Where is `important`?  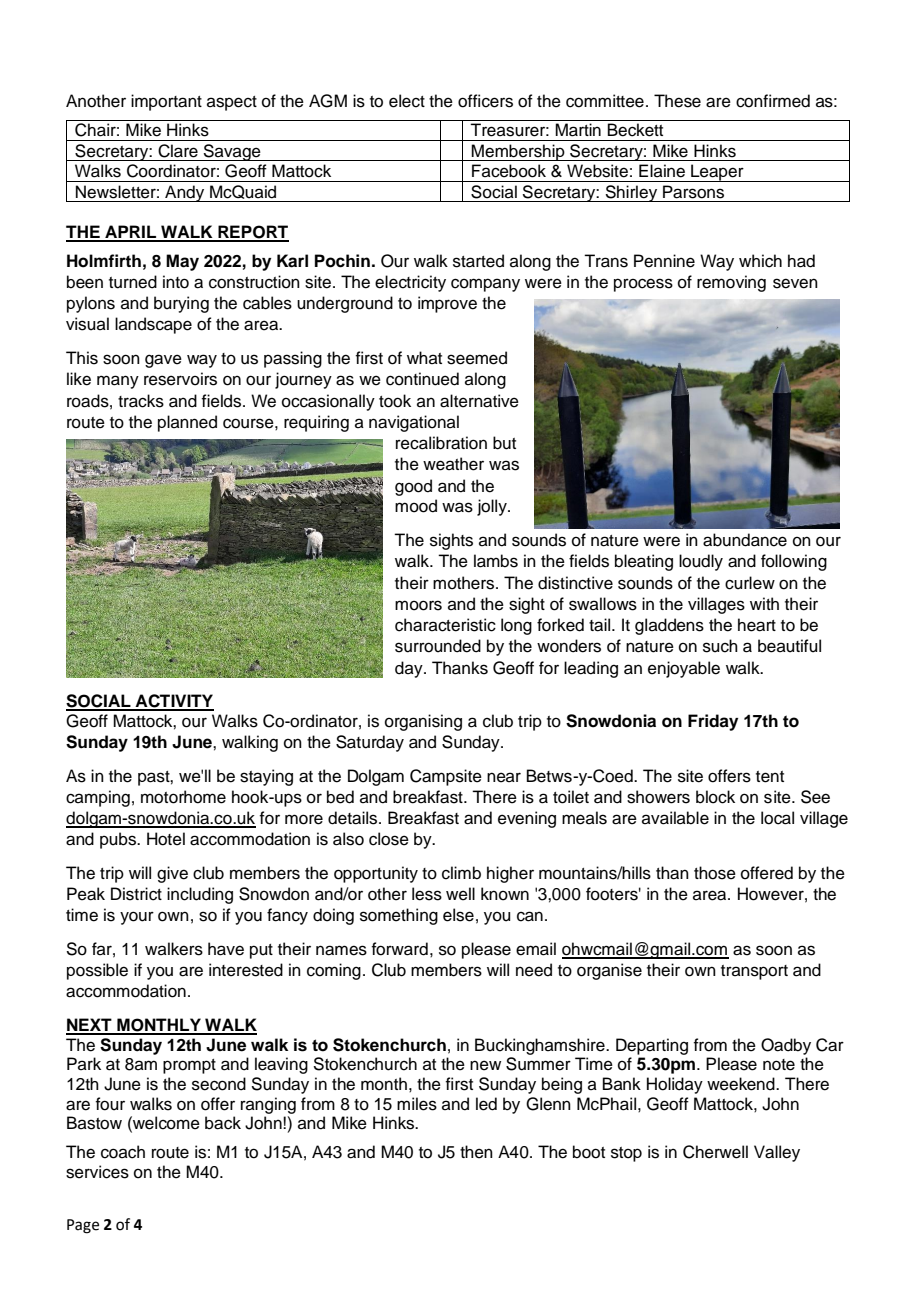 important is located at coordinates (166, 102).
